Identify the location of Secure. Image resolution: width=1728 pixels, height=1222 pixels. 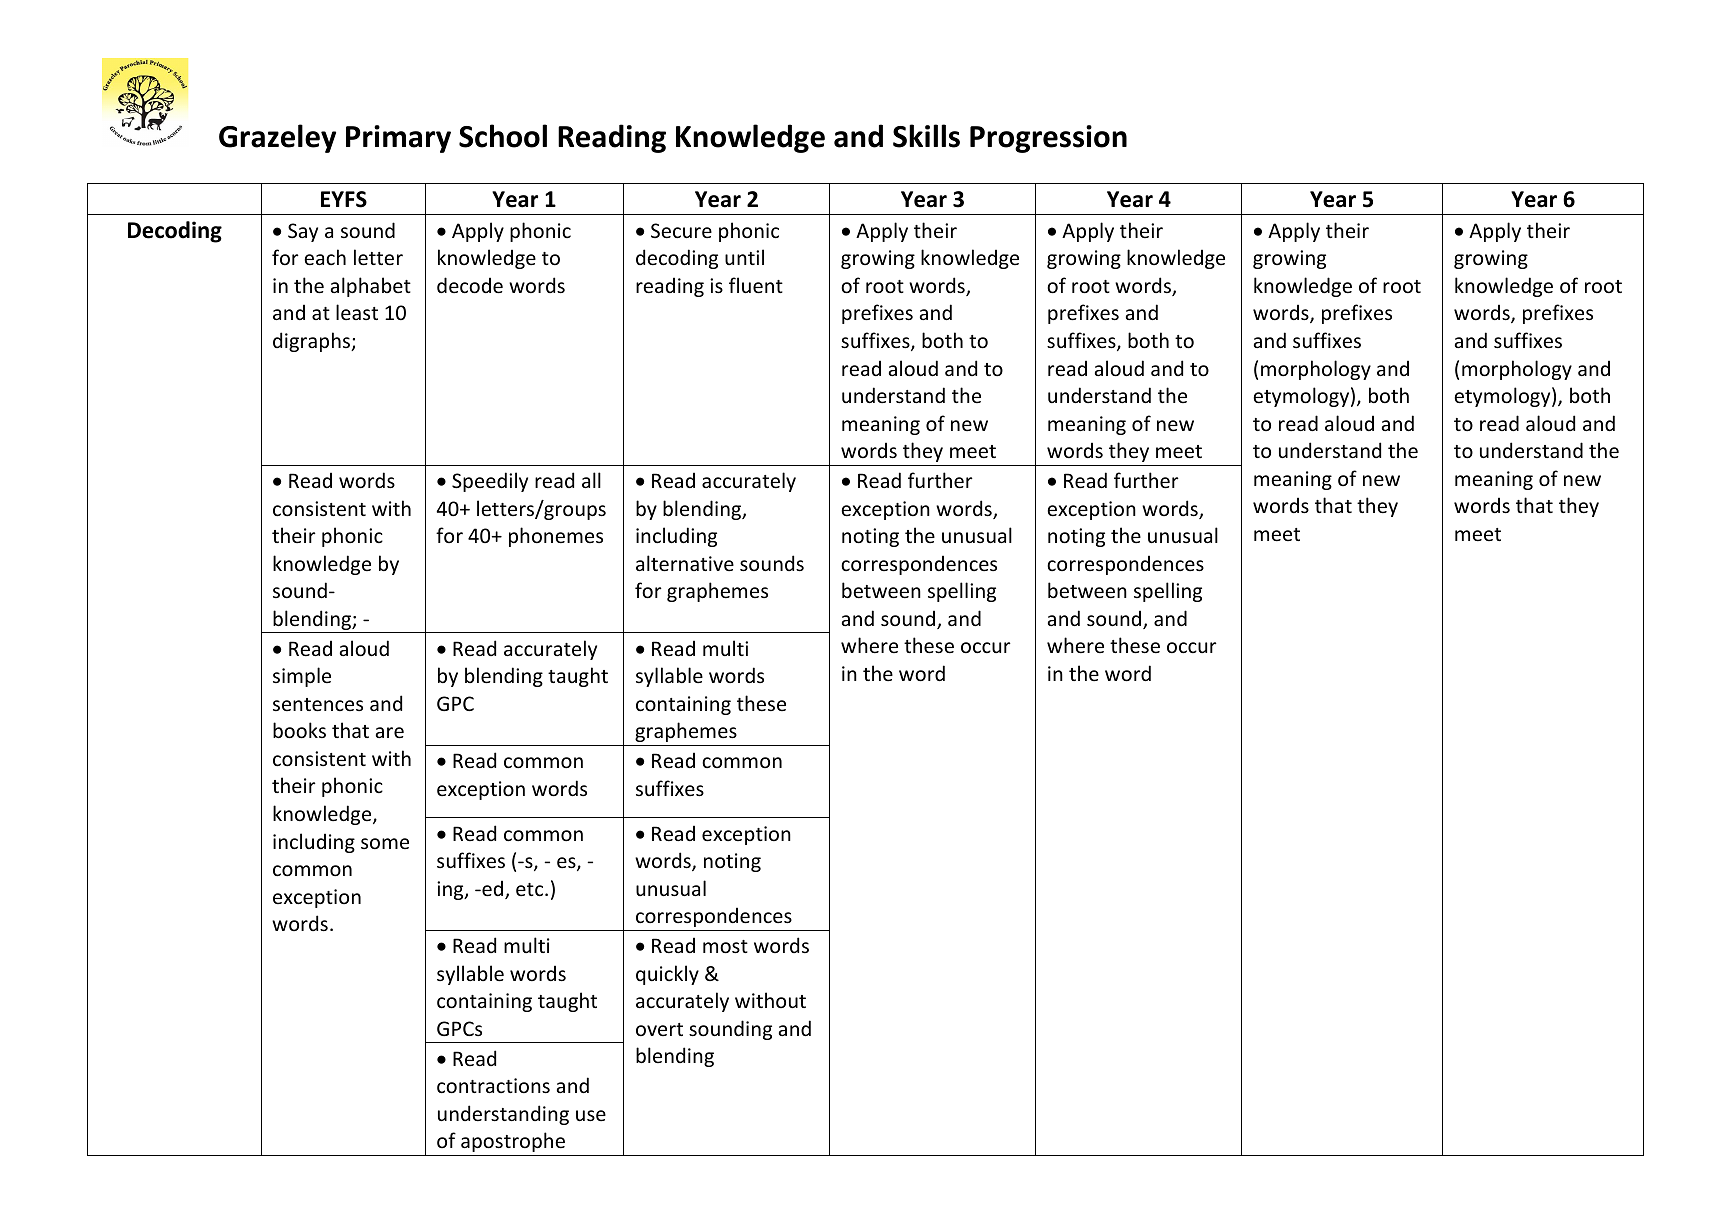
(681, 231).
